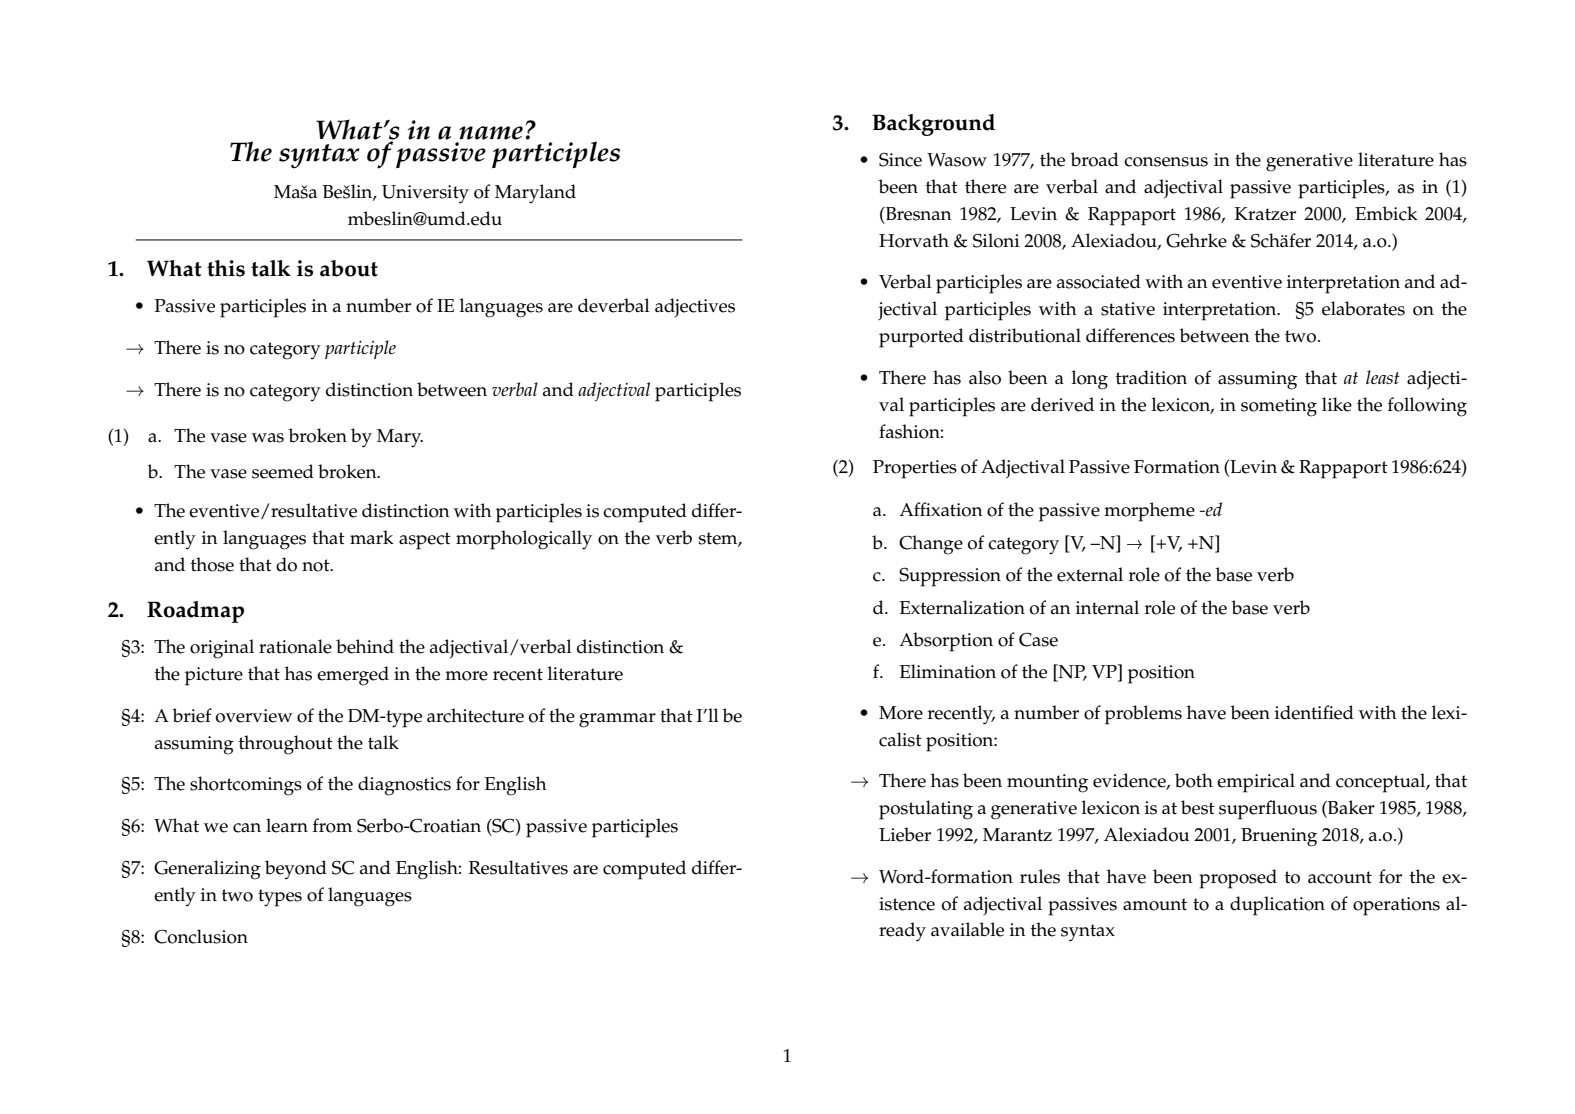 Image resolution: width=1575 pixels, height=1114 pixels. Describe the element at coordinates (296, 869) in the page. I see `beyond` at that location.
